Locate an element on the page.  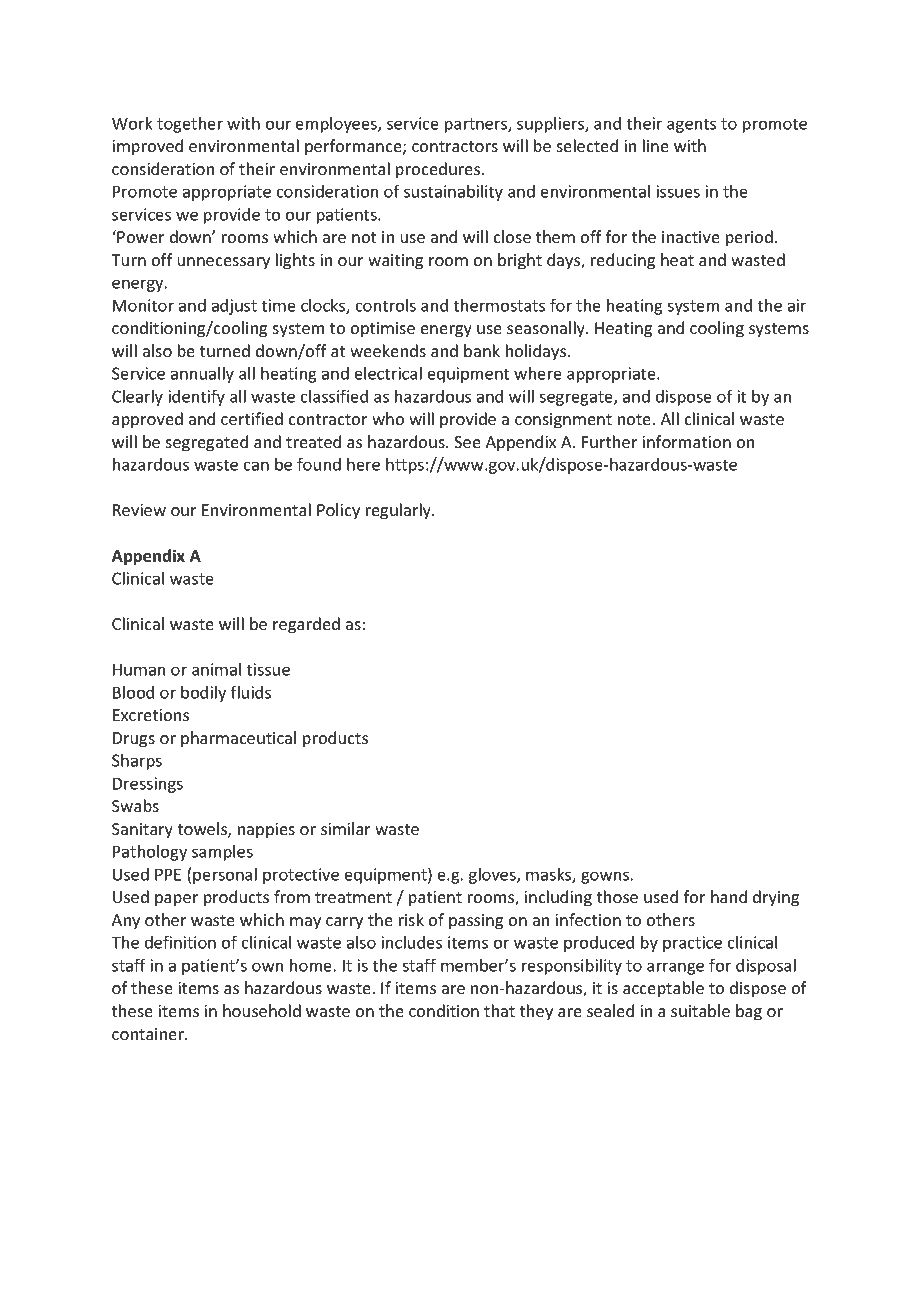
procedures is located at coordinates (439, 170).
